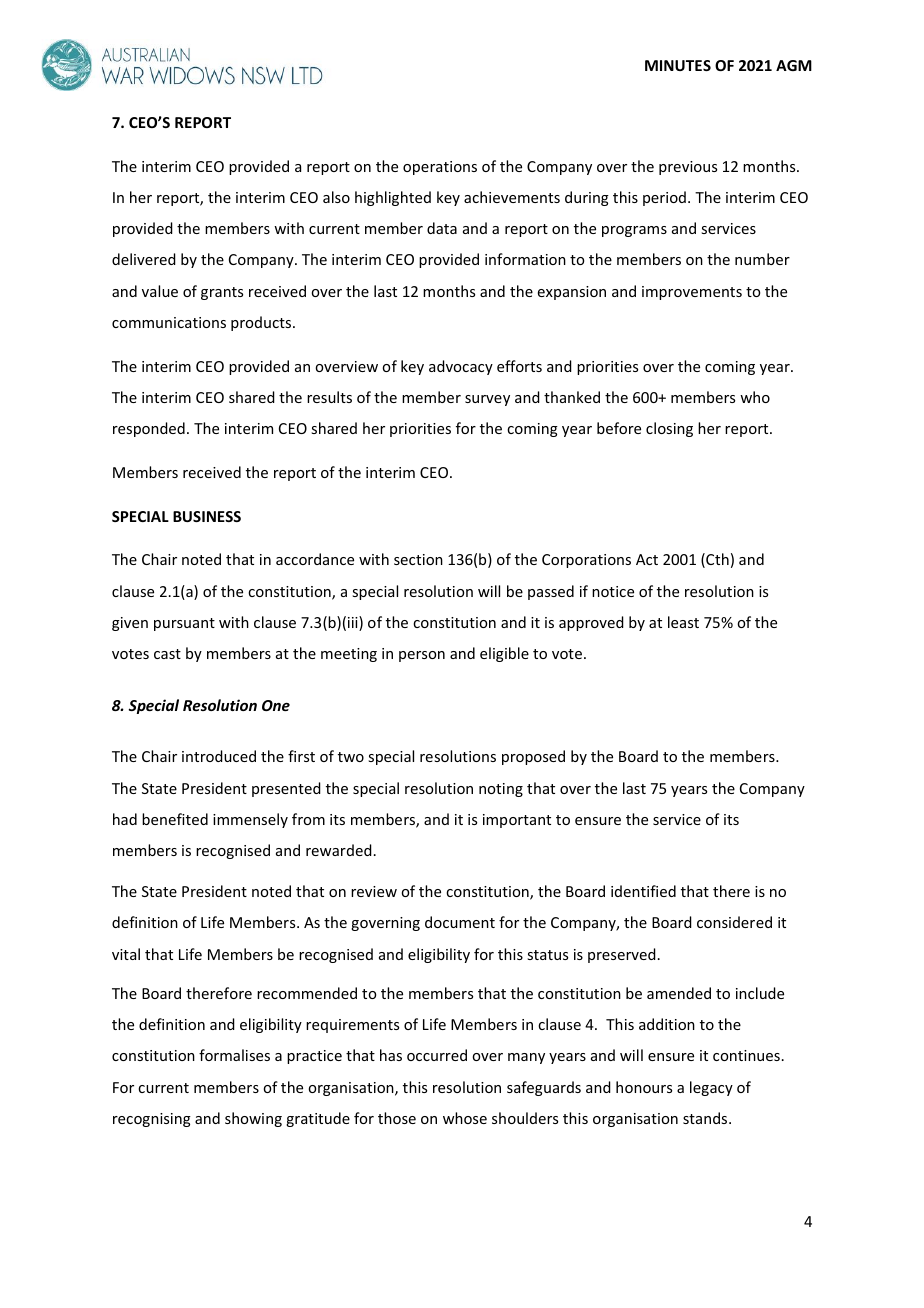 The width and height of the screenshot is (924, 1308). I want to click on least, so click(683, 622).
